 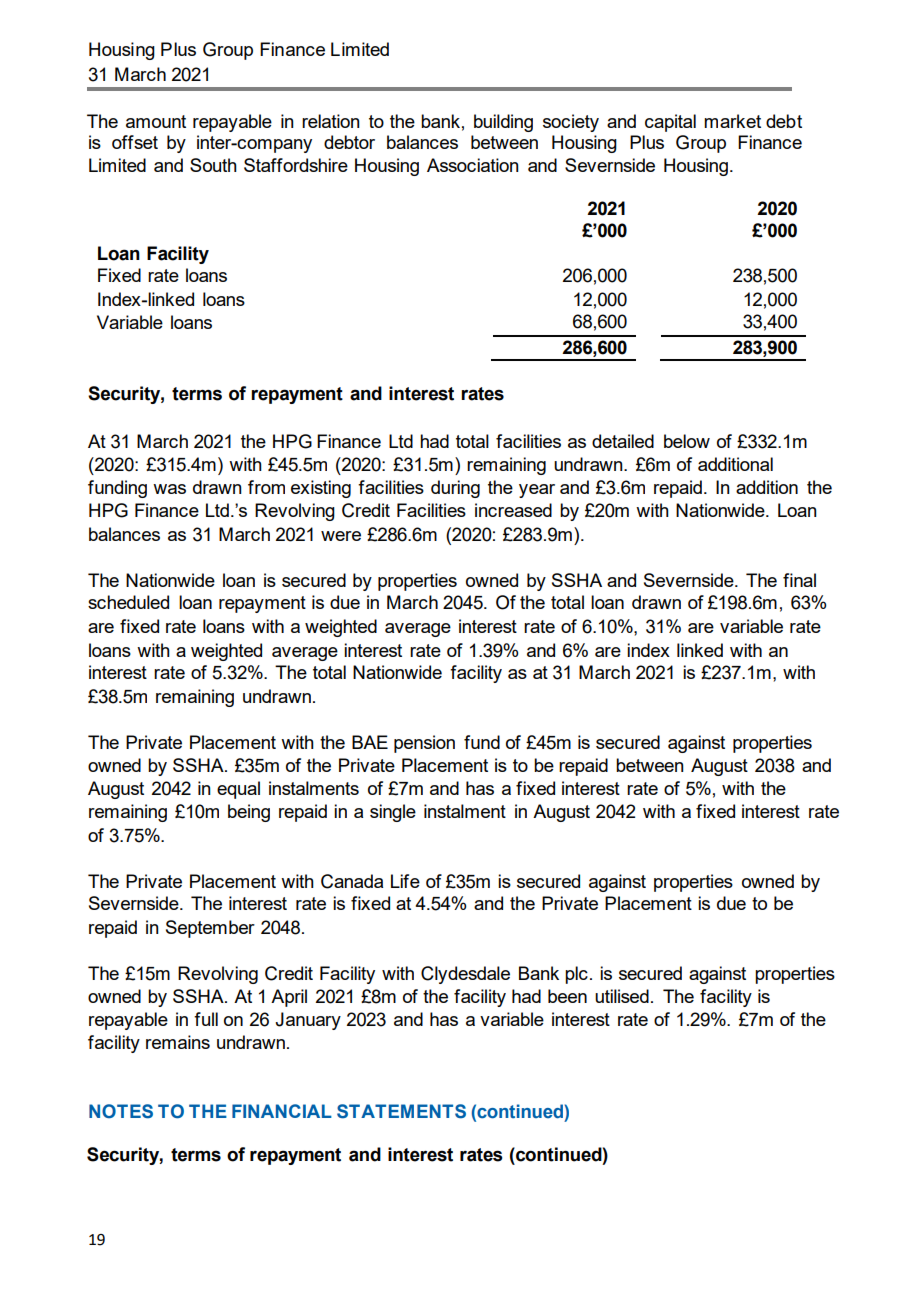 I want to click on Association, so click(x=473, y=165).
